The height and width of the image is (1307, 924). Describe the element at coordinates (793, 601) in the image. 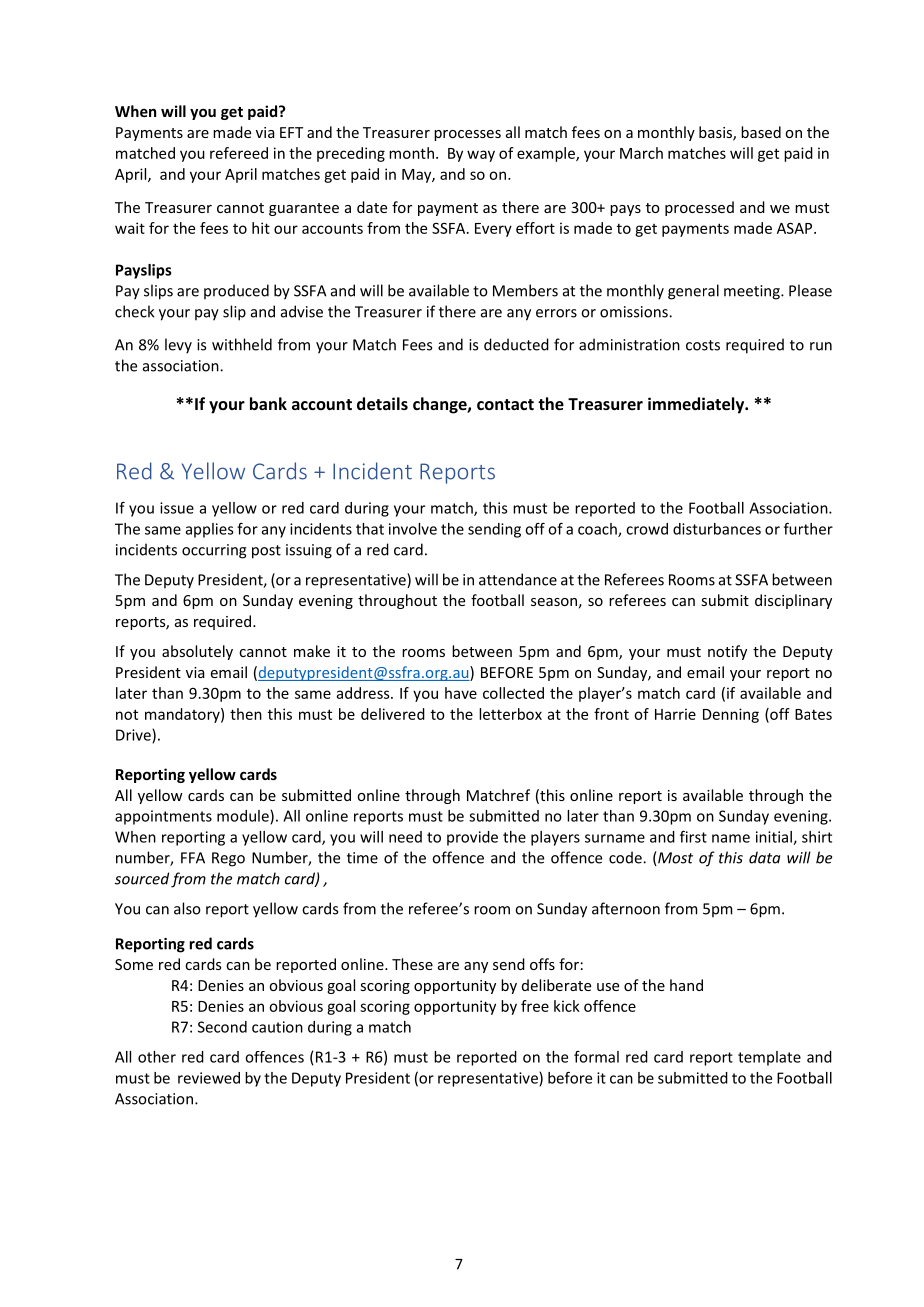

I see `disciplinary` at that location.
